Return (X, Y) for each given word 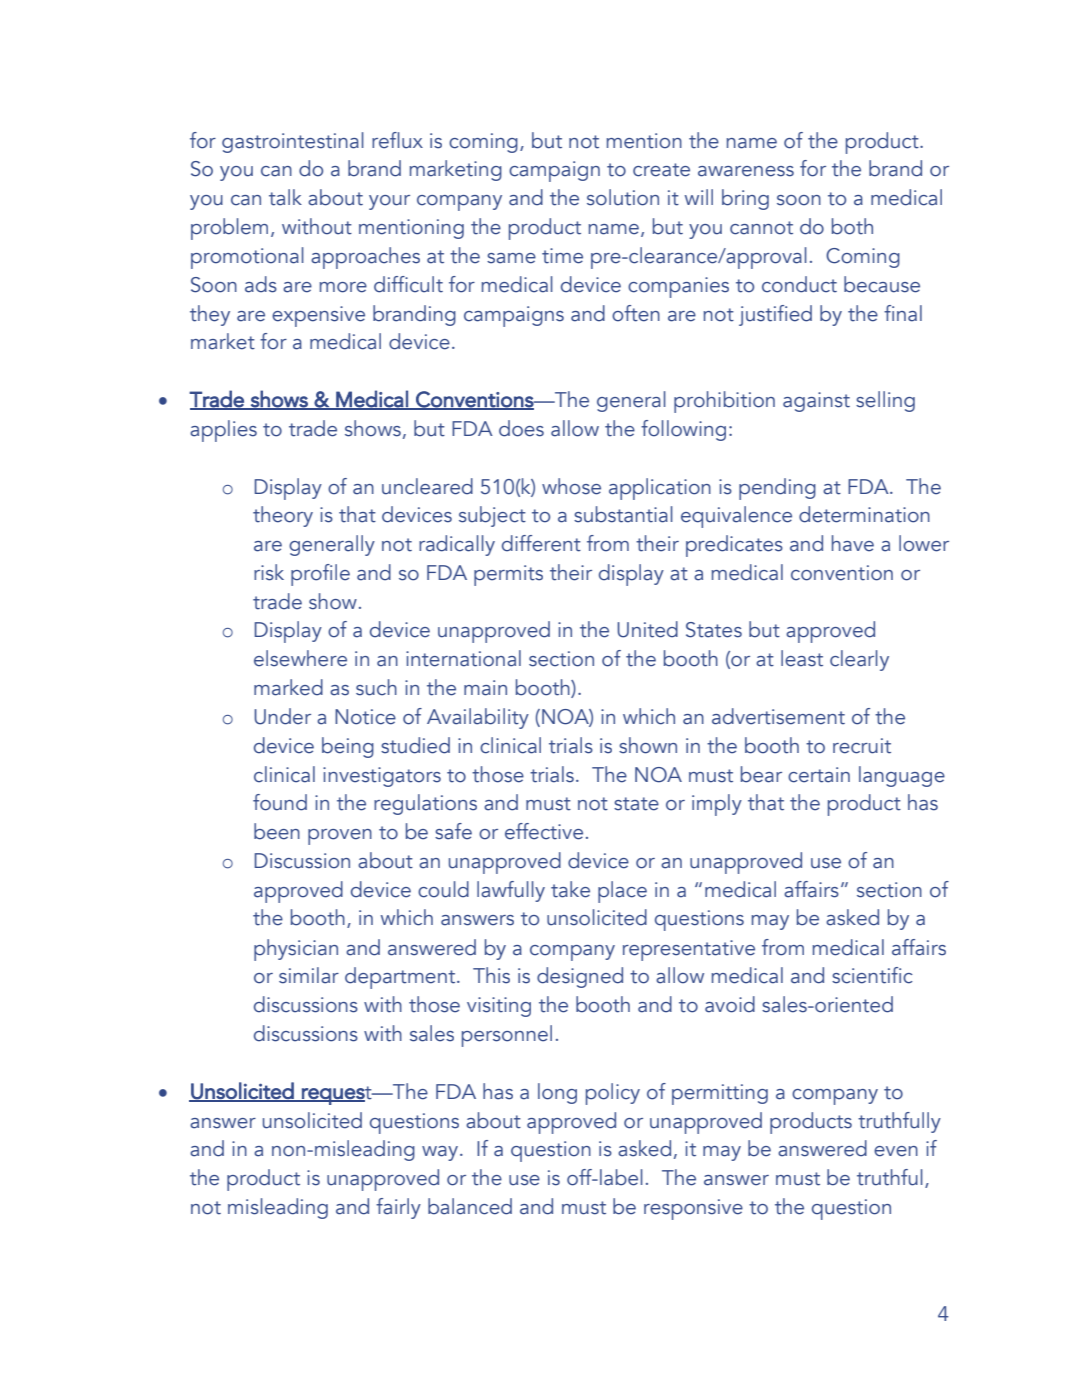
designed (580, 977)
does (521, 428)
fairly (398, 1208)
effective (544, 831)
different (541, 543)
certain (819, 775)
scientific (872, 975)
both (852, 226)
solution (623, 197)
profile (320, 575)
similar (309, 975)
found (280, 802)
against (816, 402)
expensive (318, 316)
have (853, 543)
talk (285, 197)
